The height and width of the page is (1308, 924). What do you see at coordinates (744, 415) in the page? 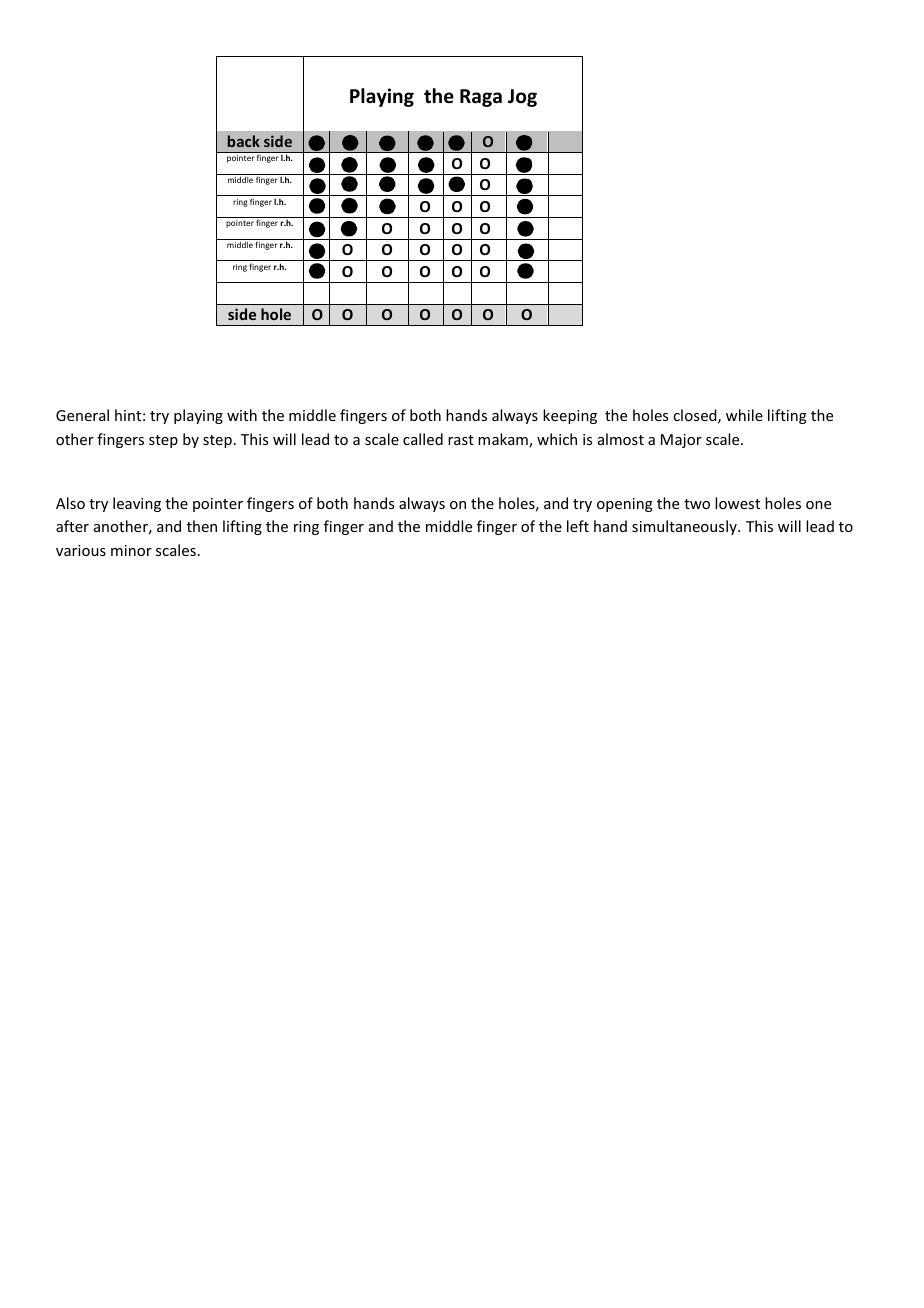
I see `while` at bounding box center [744, 415].
